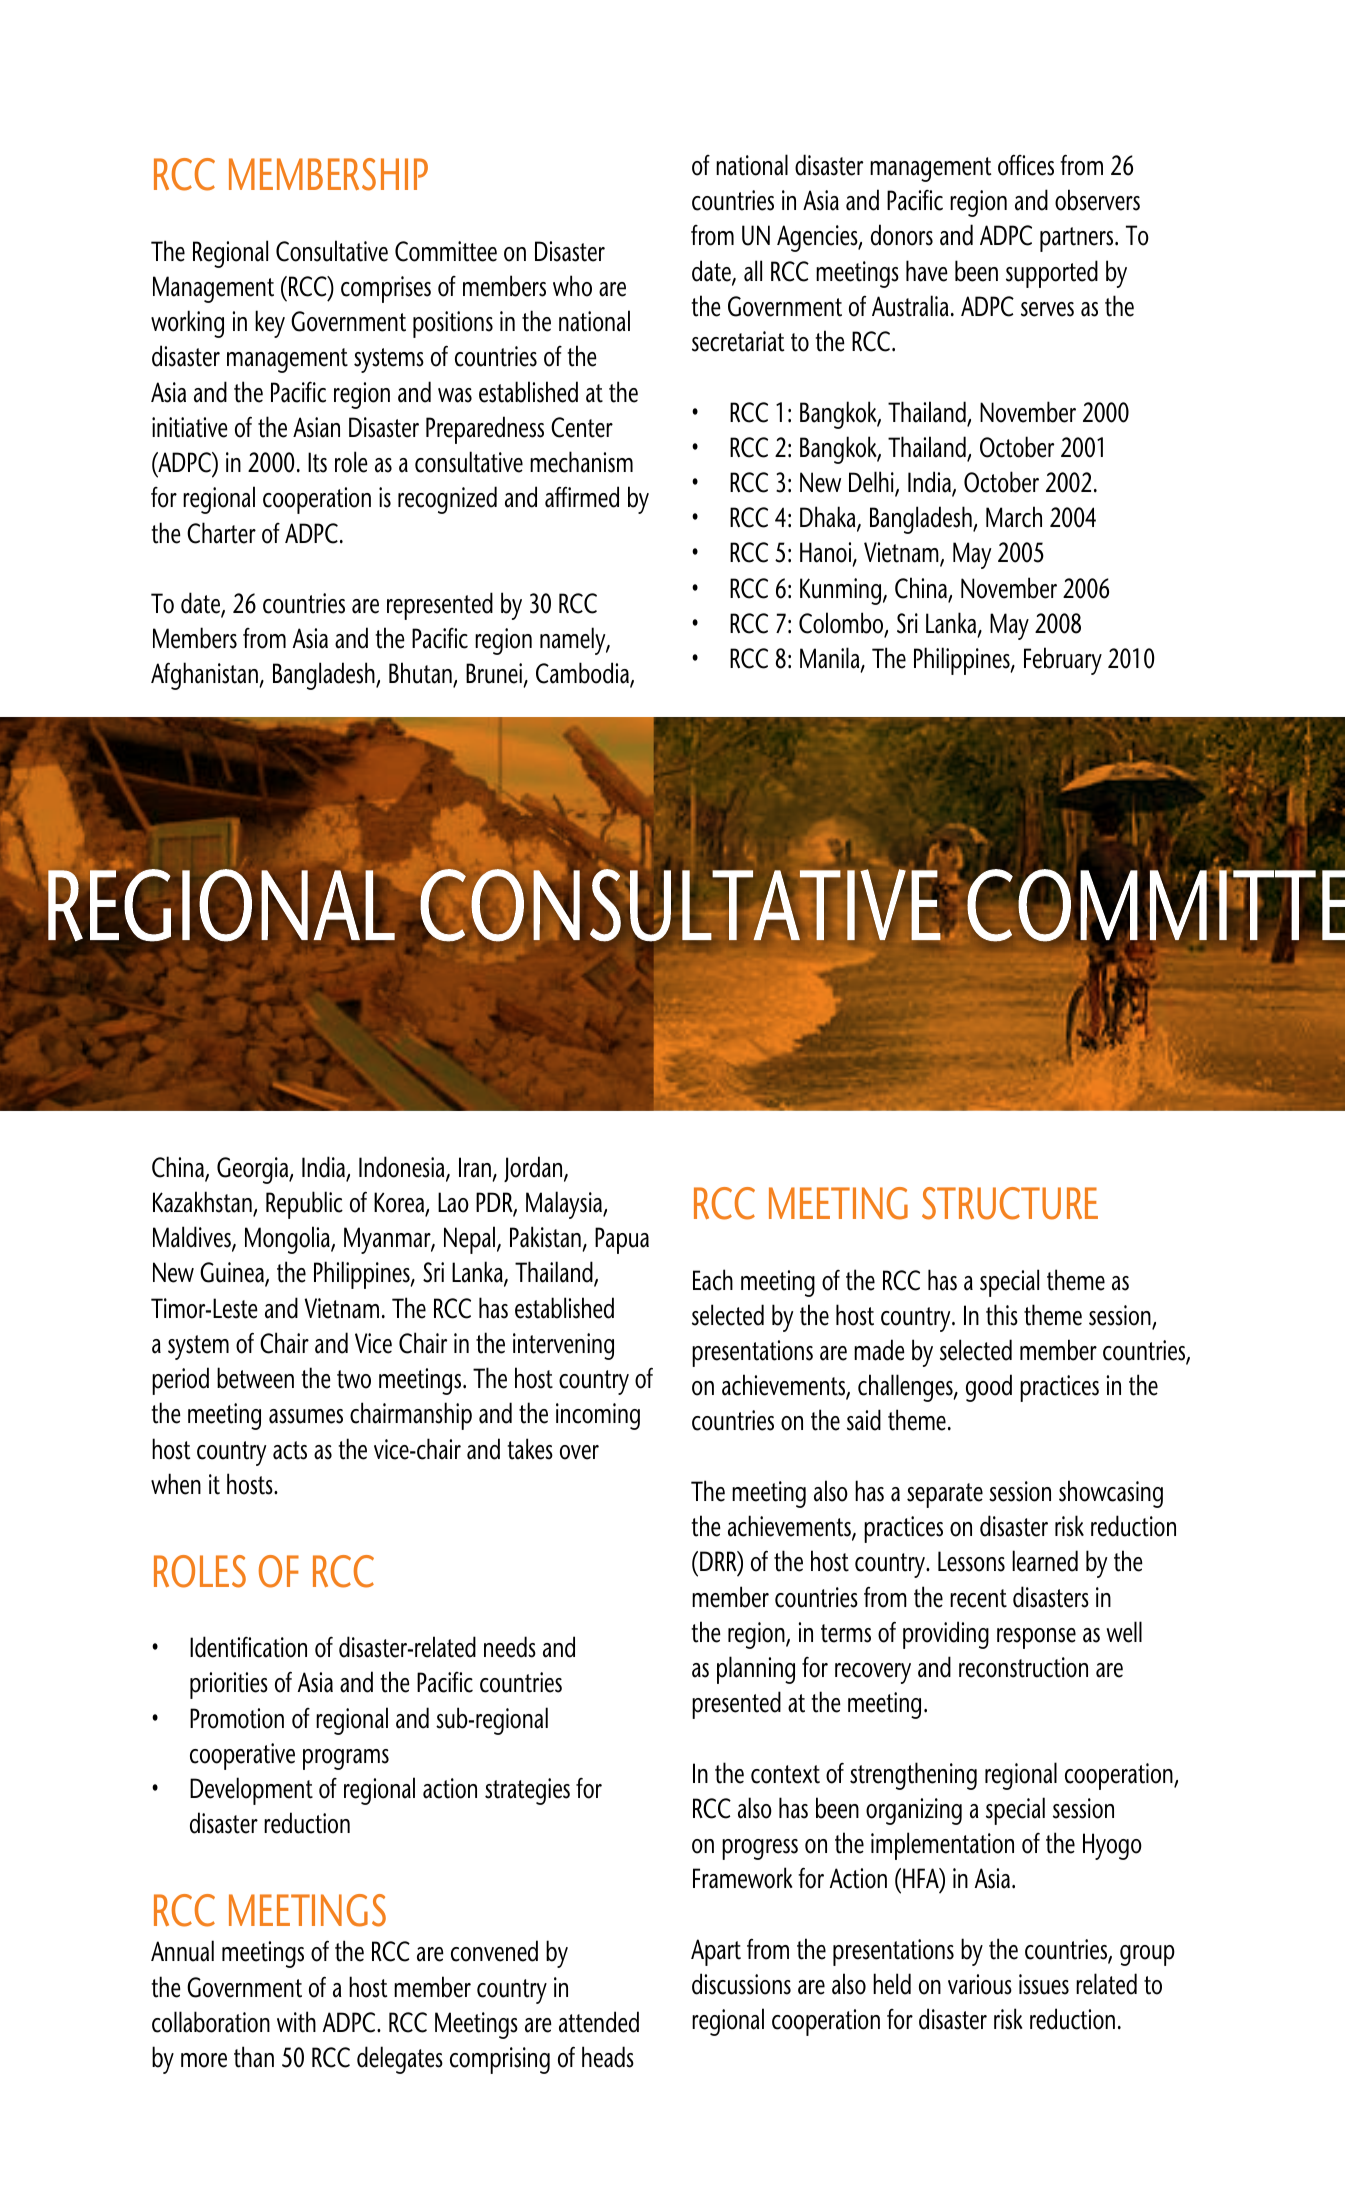  Describe the element at coordinates (248, 1647) in the document. I see `Identification` at that location.
